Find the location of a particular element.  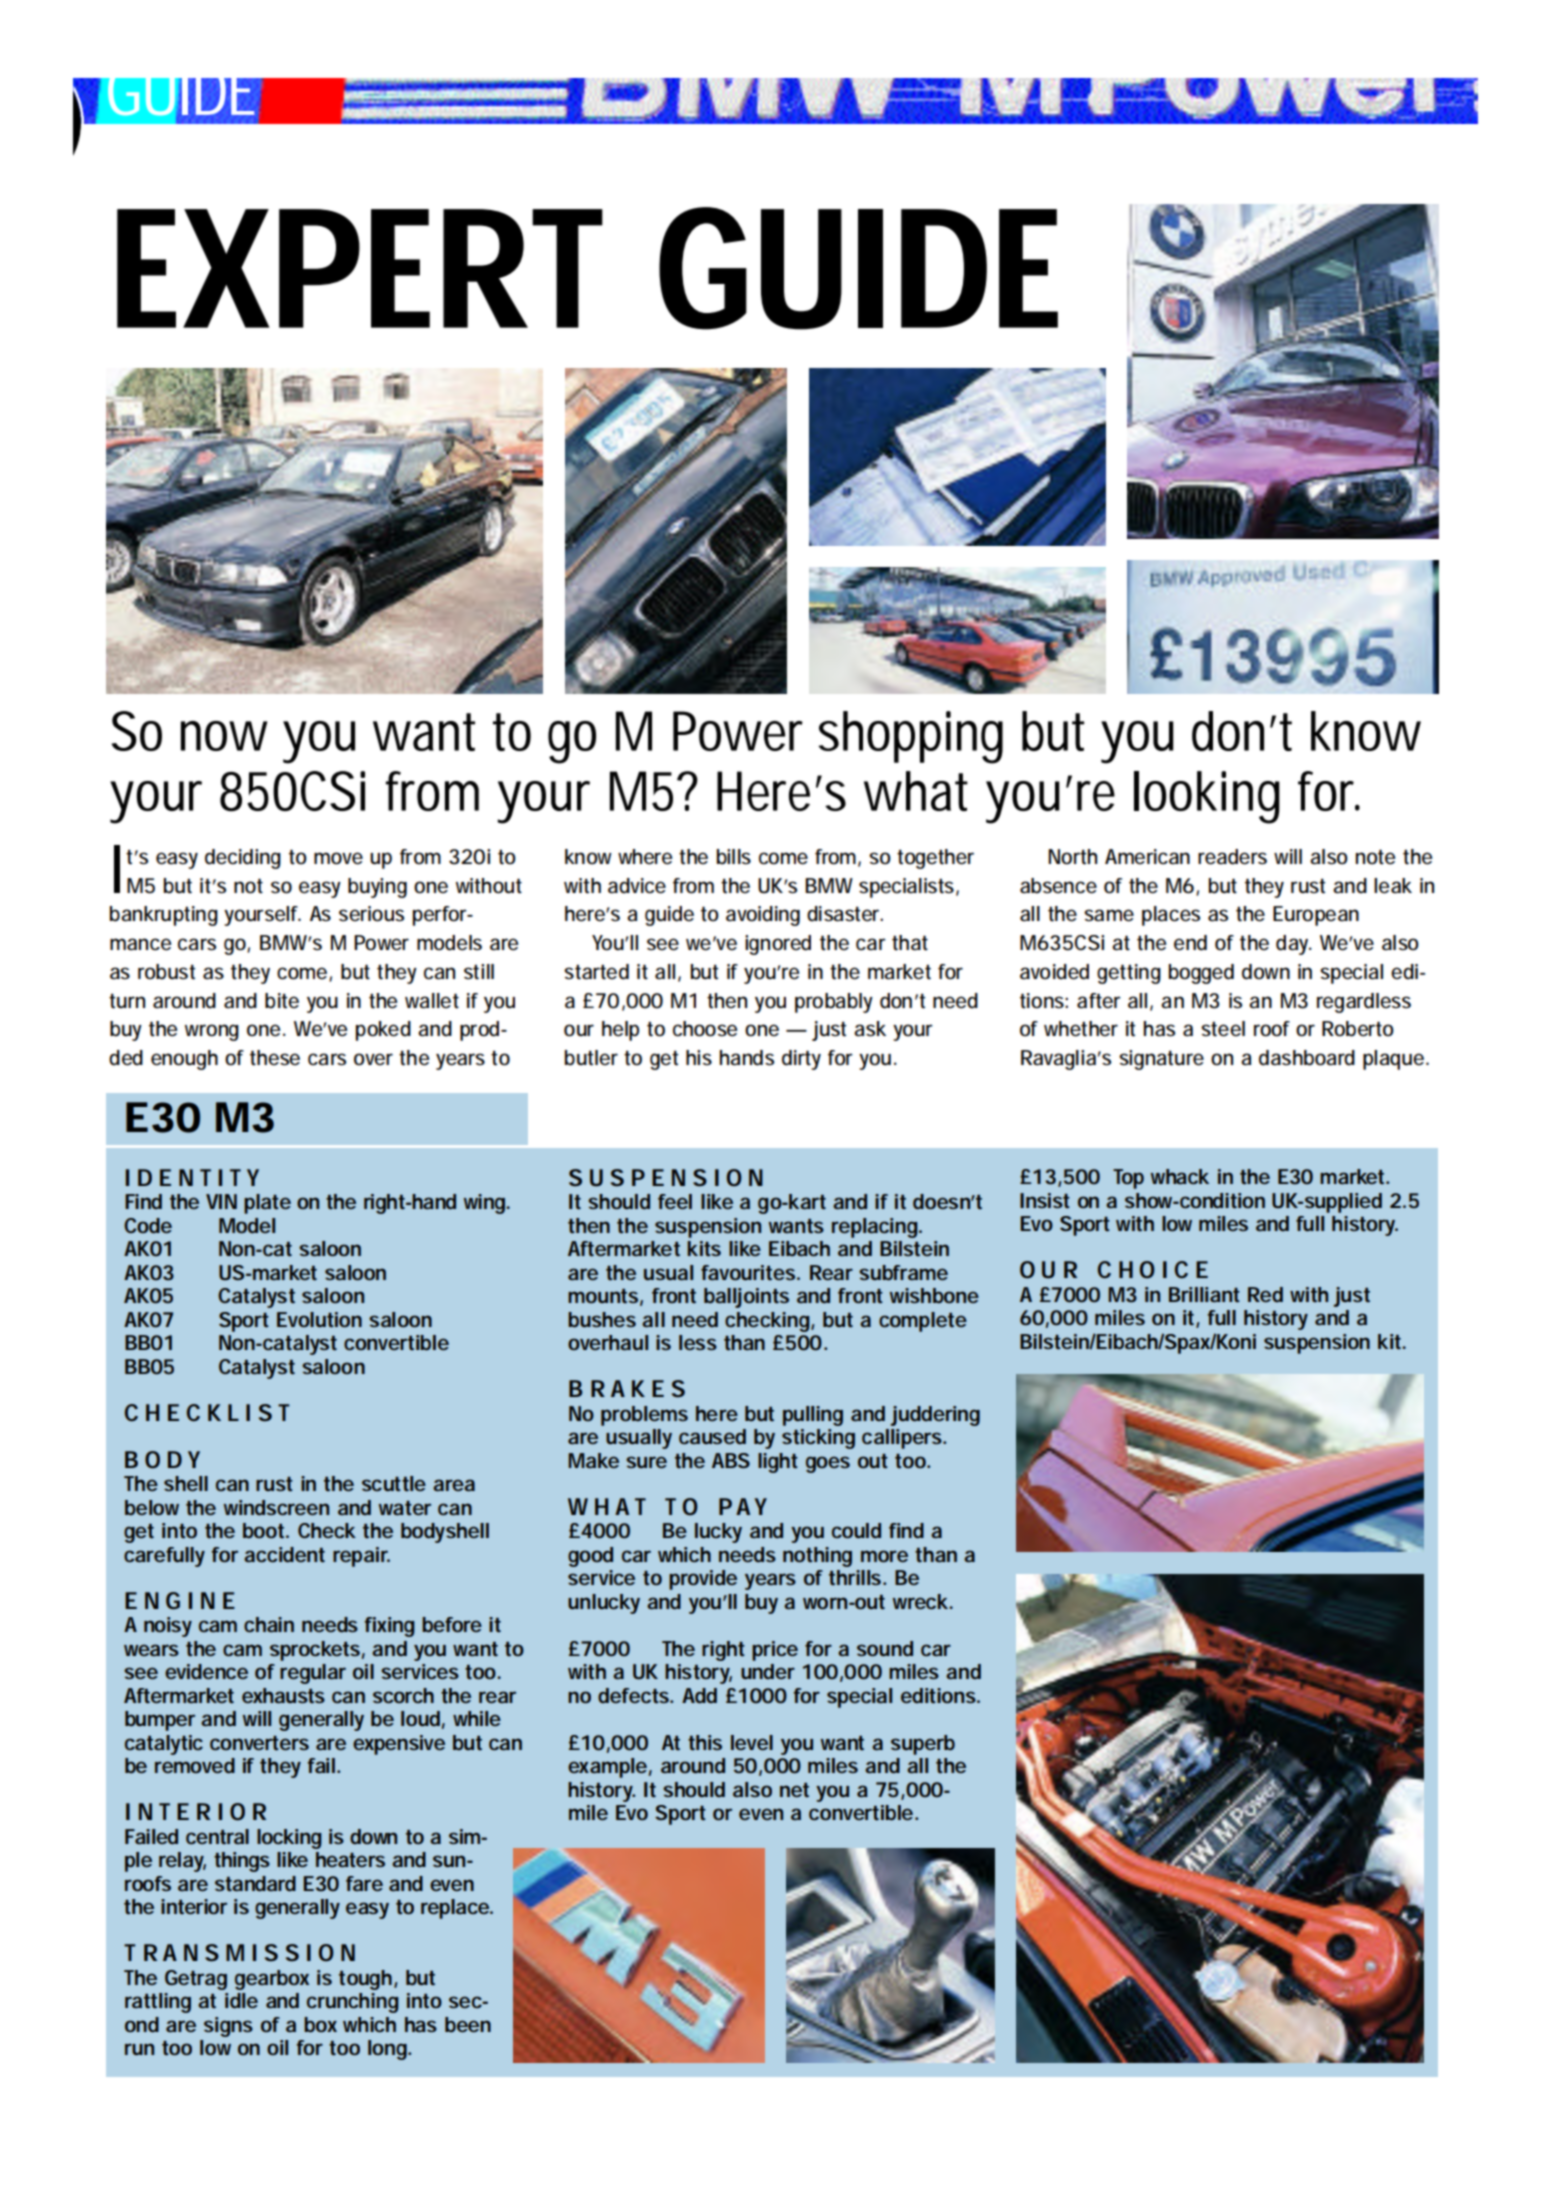

Brilliant is located at coordinates (1204, 1295).
